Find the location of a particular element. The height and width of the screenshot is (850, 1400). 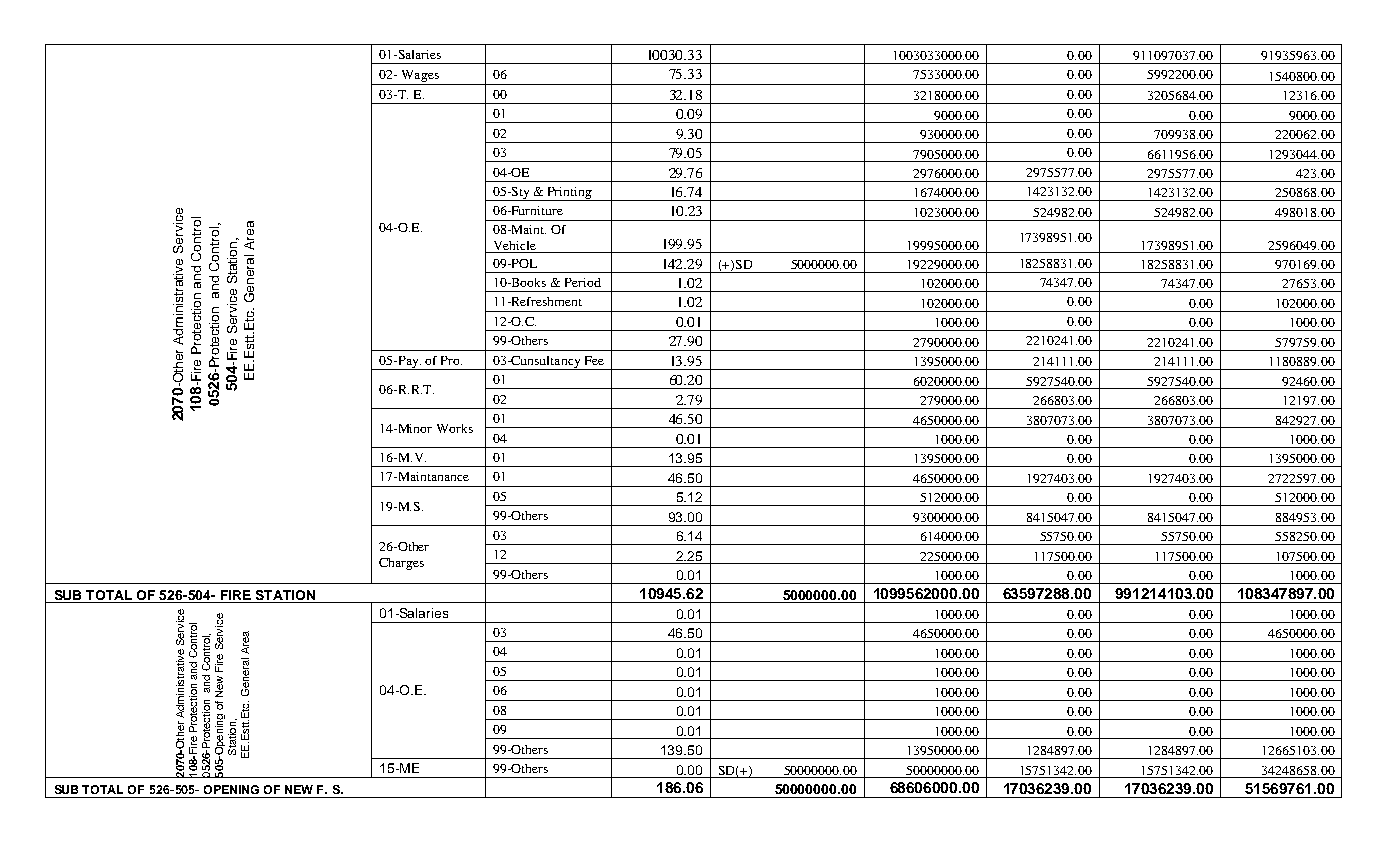

Fee is located at coordinates (594, 360).
